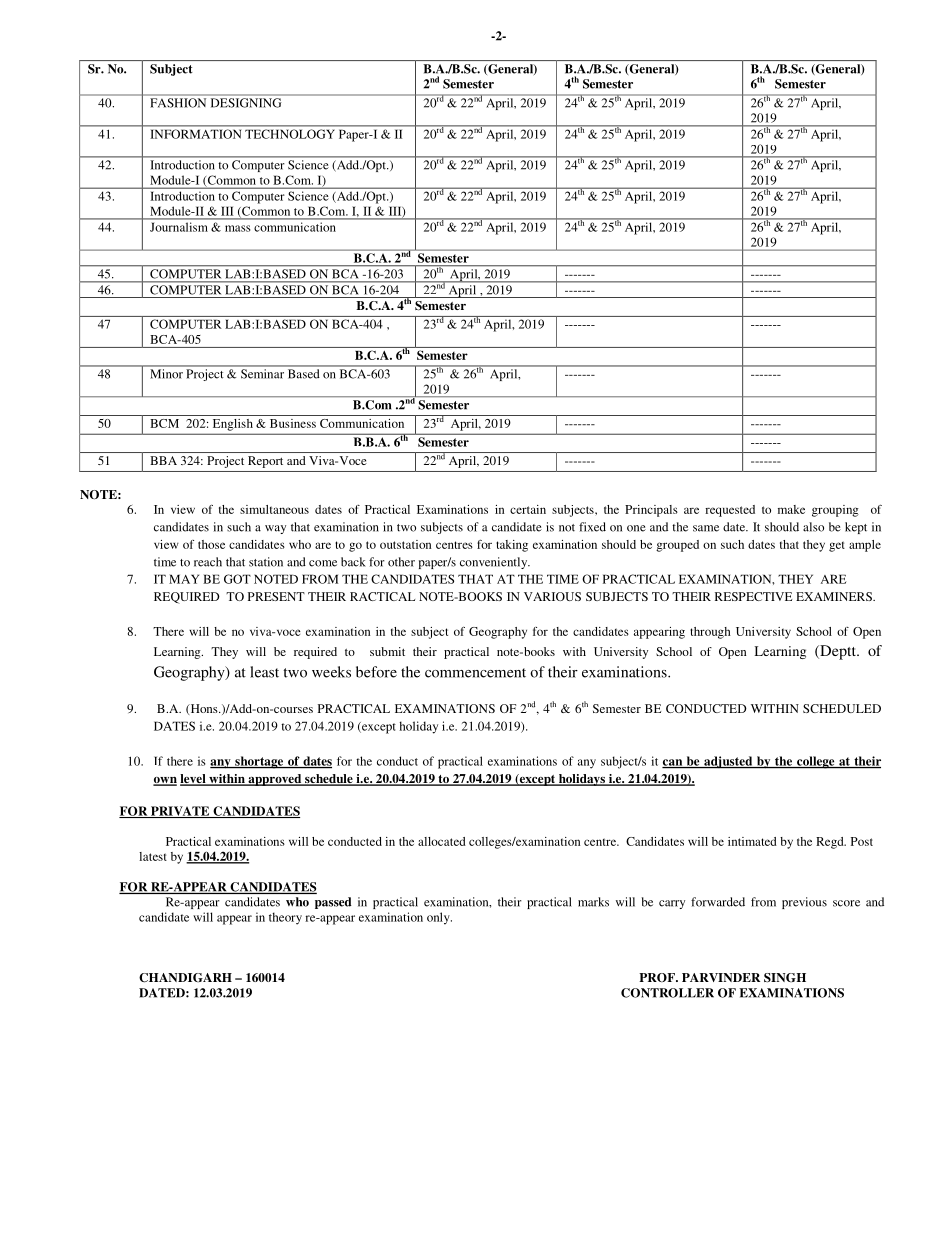 Image resolution: width=952 pixels, height=1233 pixels. I want to click on make, so click(791, 509).
